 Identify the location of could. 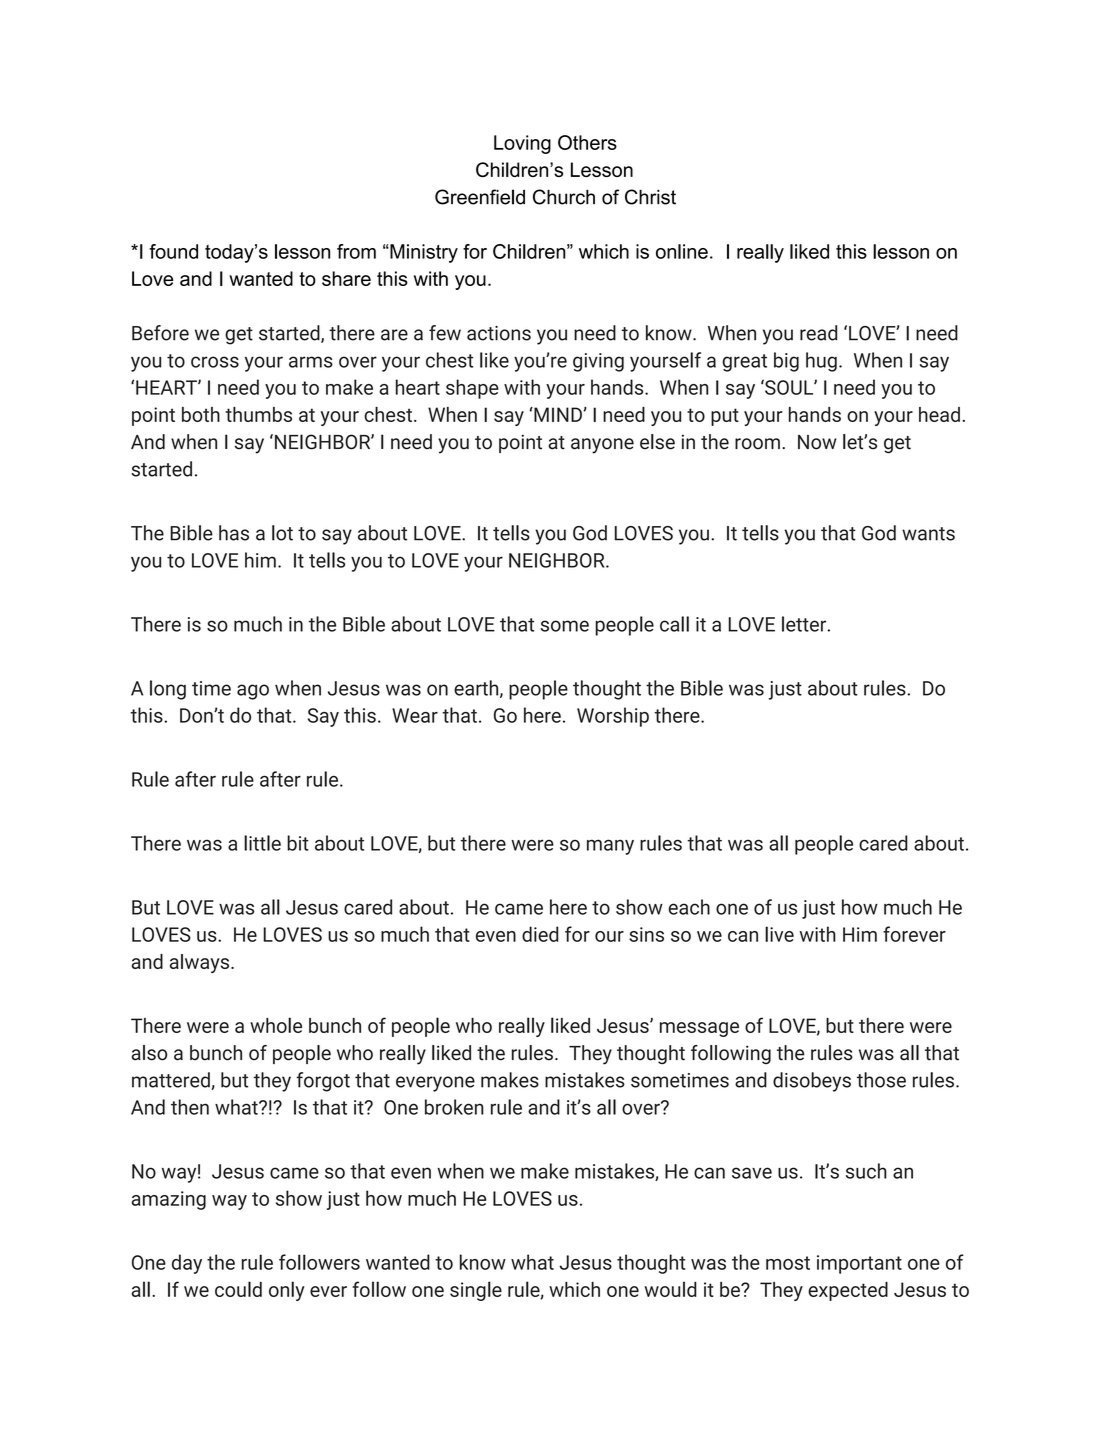
(238, 1289).
